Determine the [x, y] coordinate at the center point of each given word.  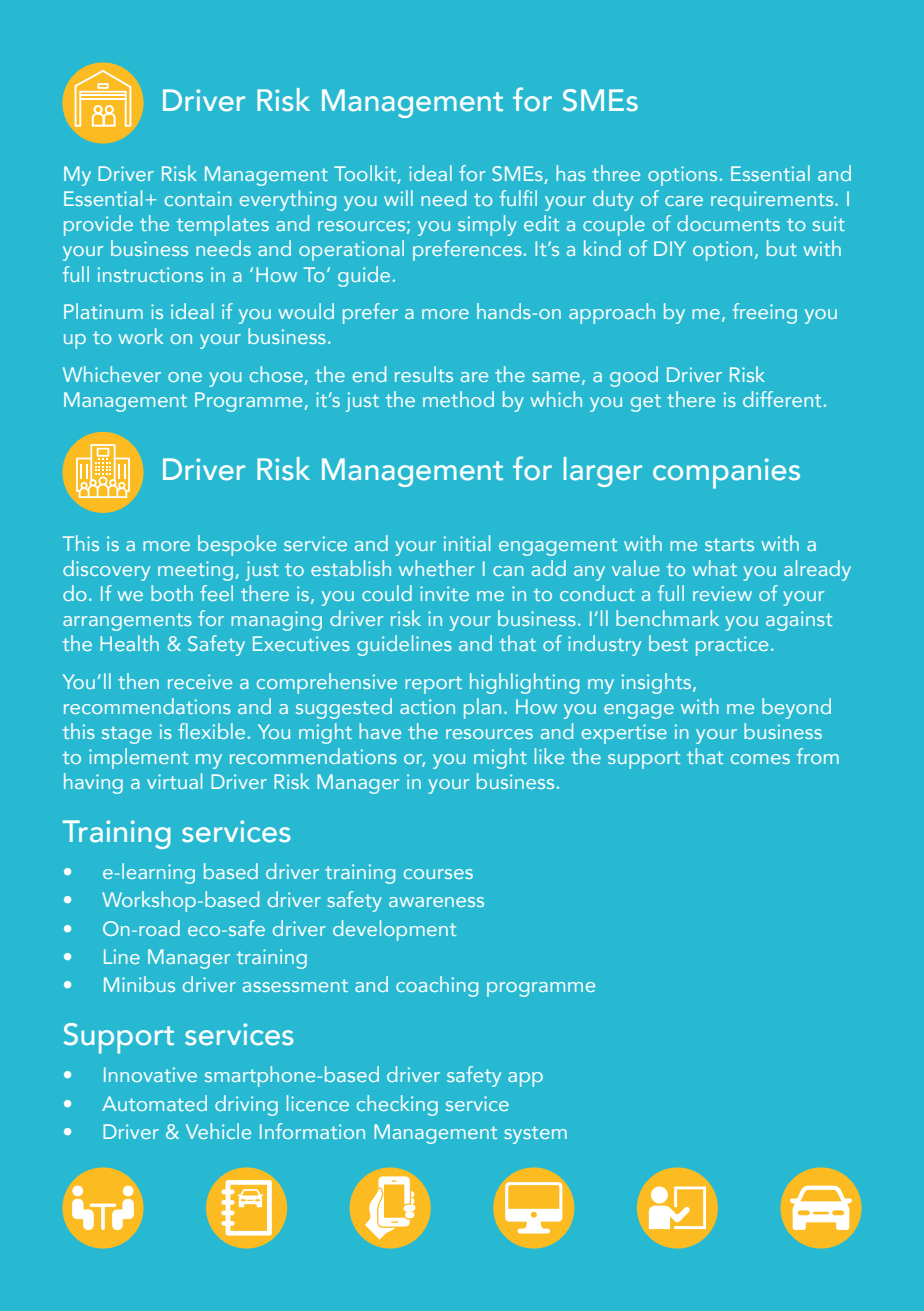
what [714, 568]
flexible [211, 731]
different [782, 399]
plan [482, 708]
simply [487, 225]
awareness [436, 902]
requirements [773, 201]
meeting [197, 571]
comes [760, 759]
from [818, 756]
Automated [154, 1103]
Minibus [139, 984]
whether [437, 568]
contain [198, 198]
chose [277, 375]
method [458, 399]
